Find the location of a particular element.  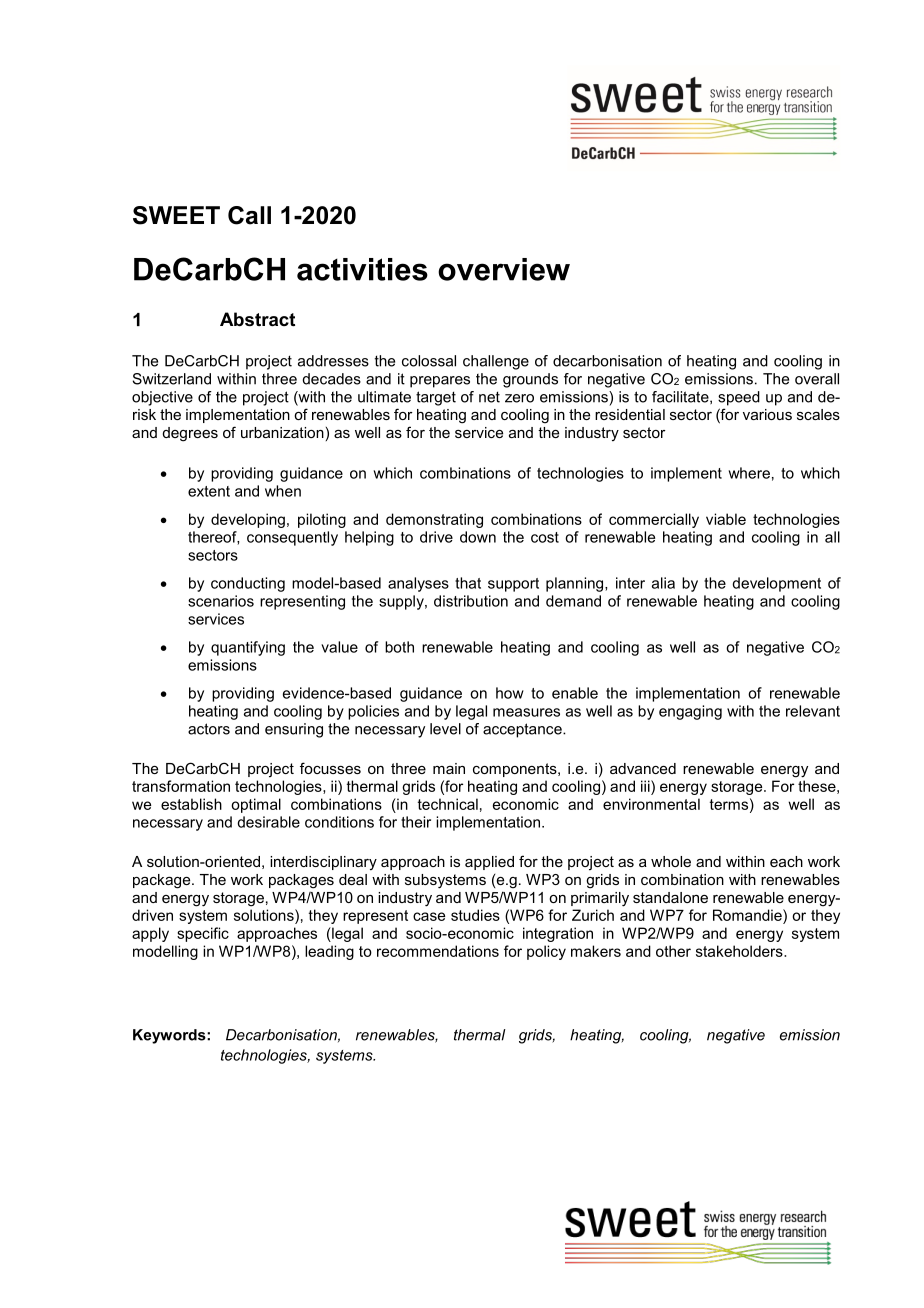

actors is located at coordinates (209, 729).
